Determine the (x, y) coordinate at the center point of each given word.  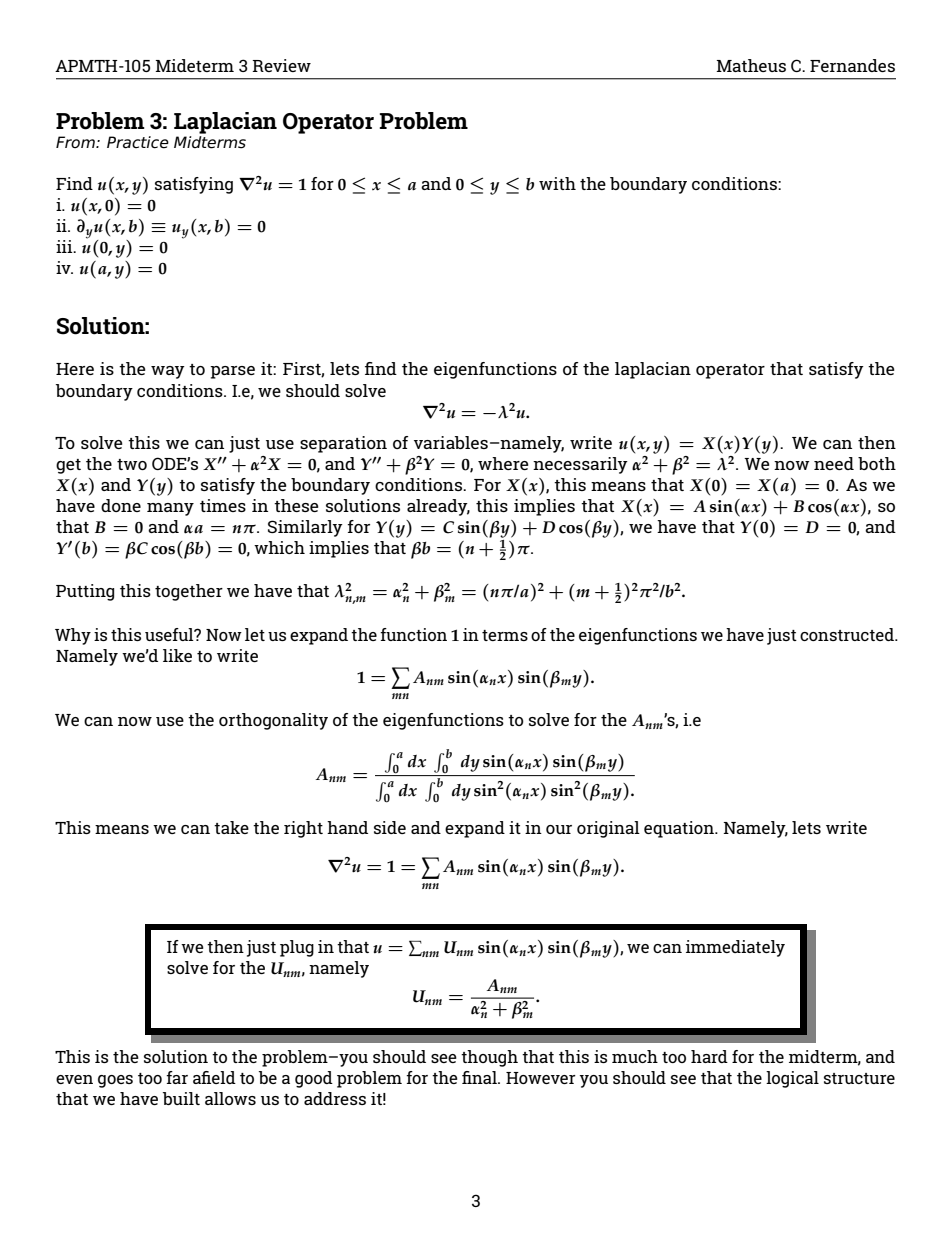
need (834, 463)
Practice (138, 142)
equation (680, 829)
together (189, 592)
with (557, 183)
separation (343, 444)
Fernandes (852, 65)
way (168, 372)
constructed (848, 634)
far (177, 1077)
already (438, 507)
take (231, 827)
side (390, 827)
